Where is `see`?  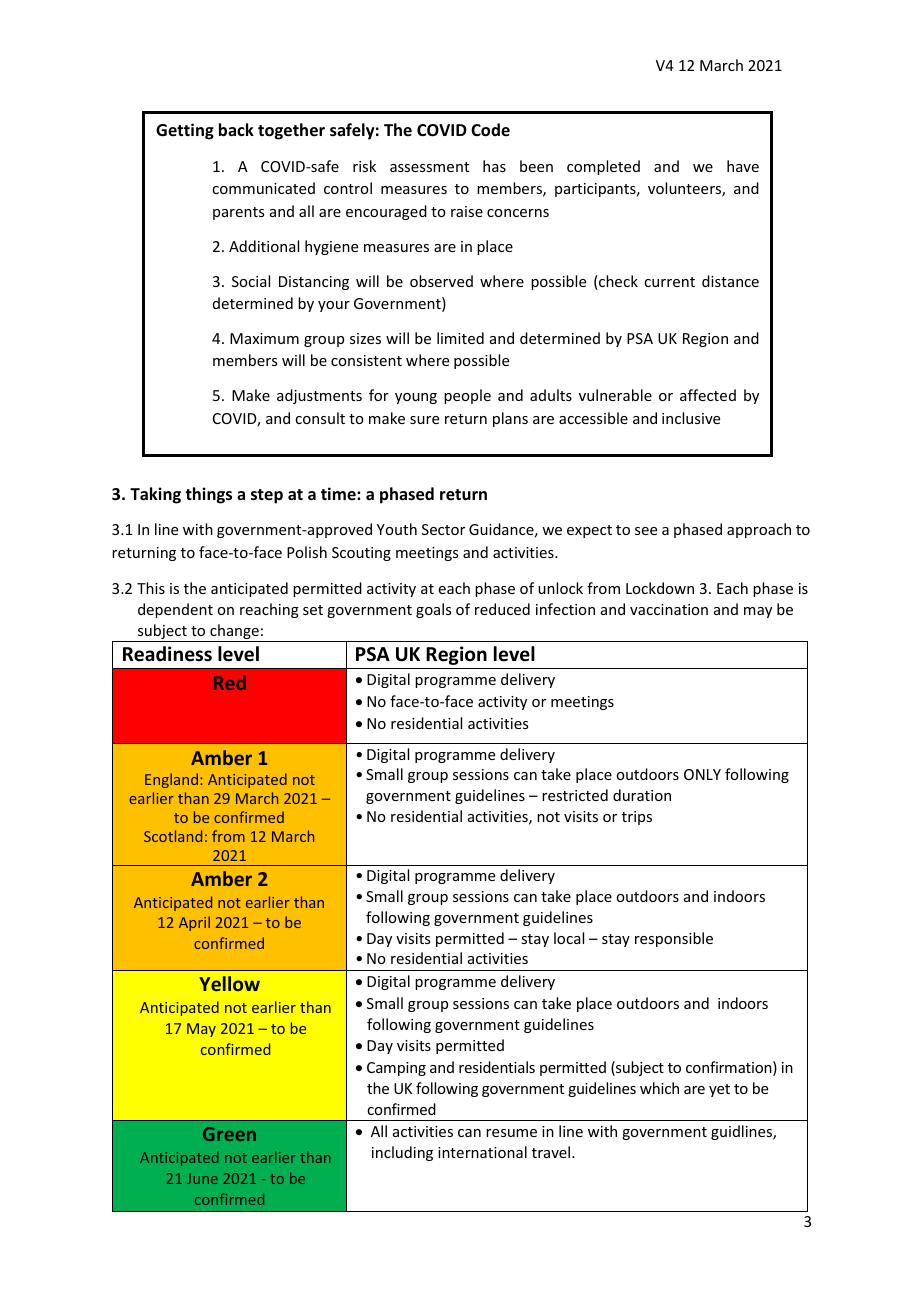 see is located at coordinates (646, 531).
